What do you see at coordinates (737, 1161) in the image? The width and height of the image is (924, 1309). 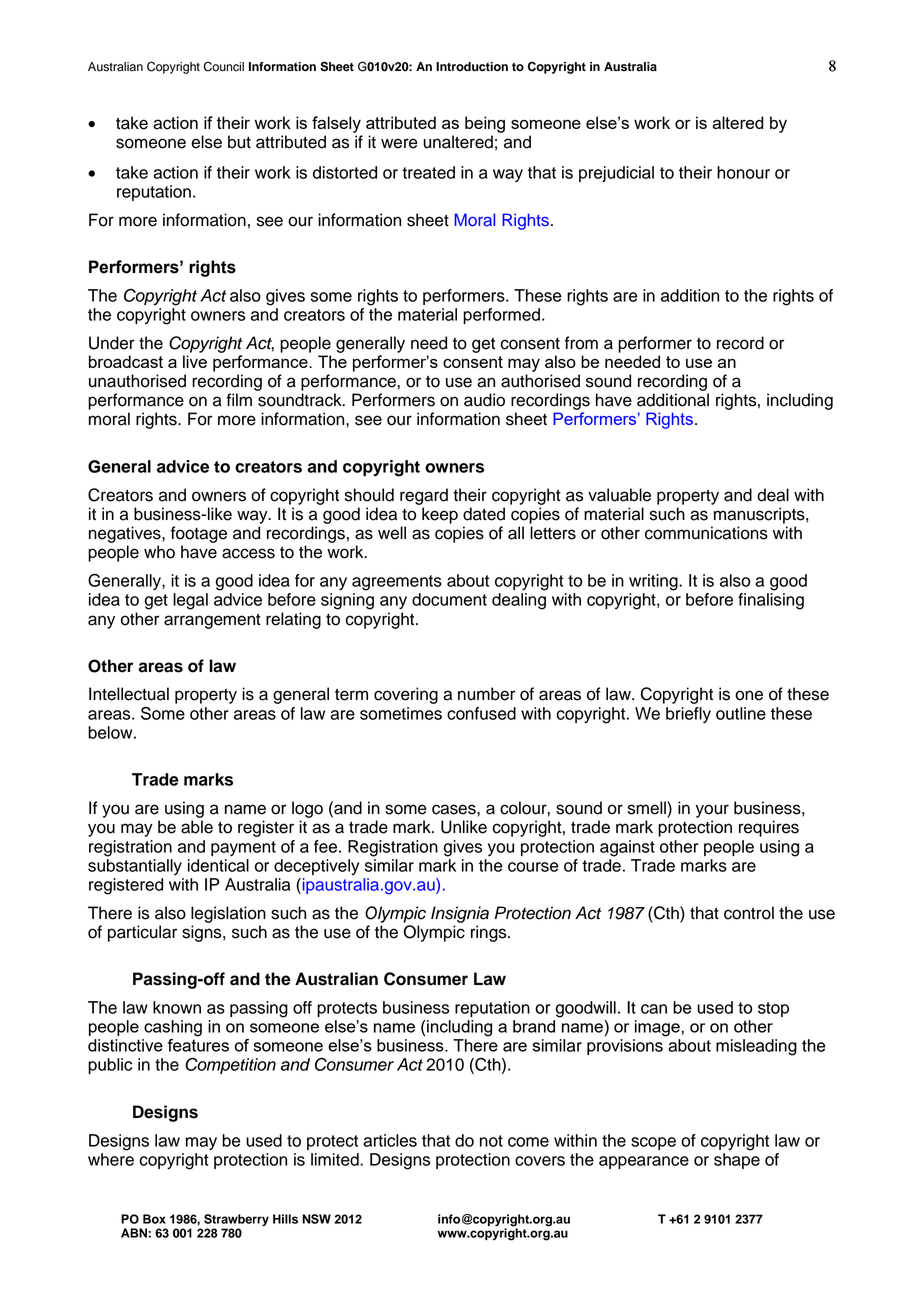 I see `shape` at bounding box center [737, 1161].
